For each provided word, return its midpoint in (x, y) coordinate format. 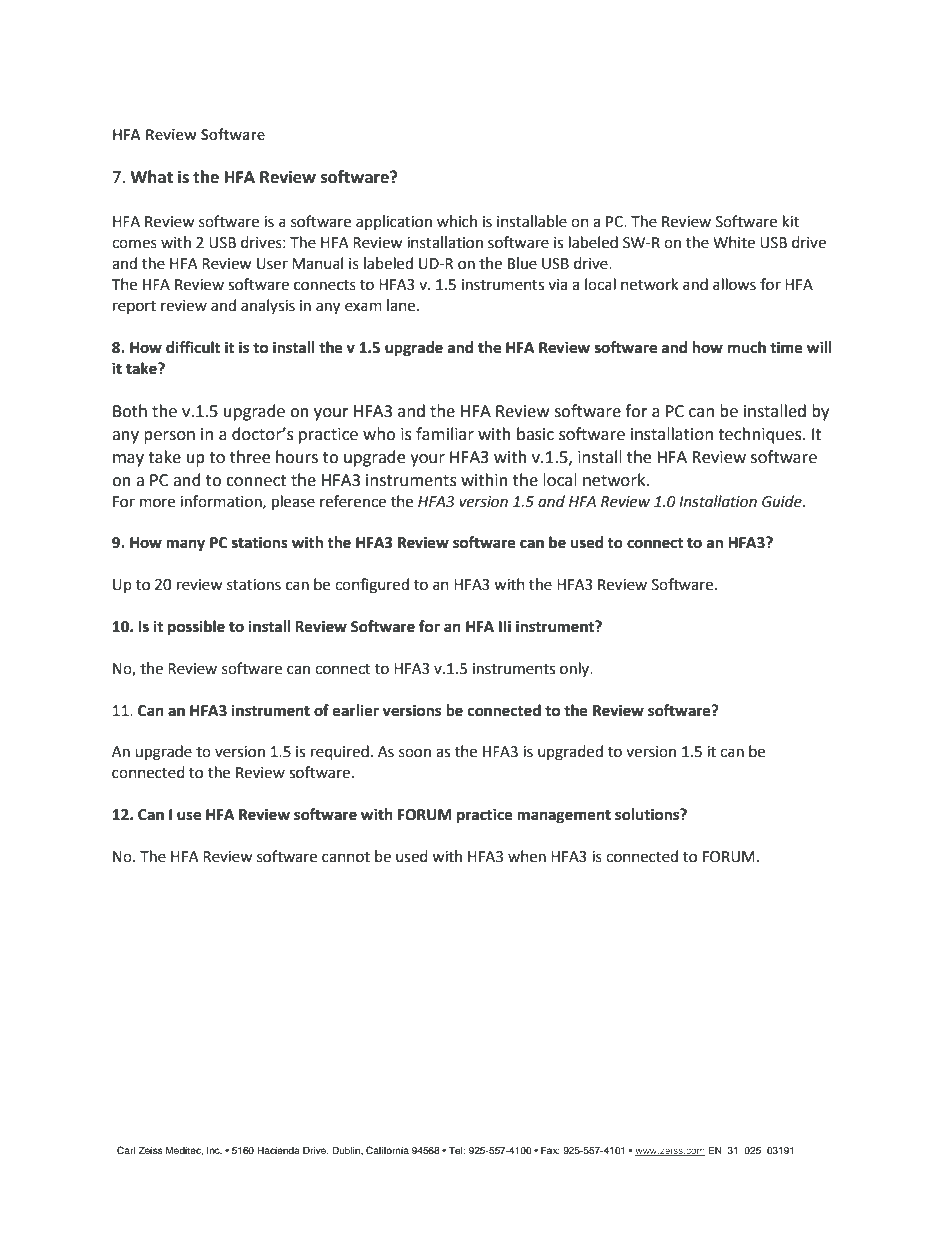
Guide (783, 501)
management (564, 816)
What (151, 177)
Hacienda (278, 1150)
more (157, 503)
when (527, 856)
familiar (445, 434)
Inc (214, 1150)
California (387, 1150)
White (734, 242)
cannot (346, 857)
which (457, 221)
